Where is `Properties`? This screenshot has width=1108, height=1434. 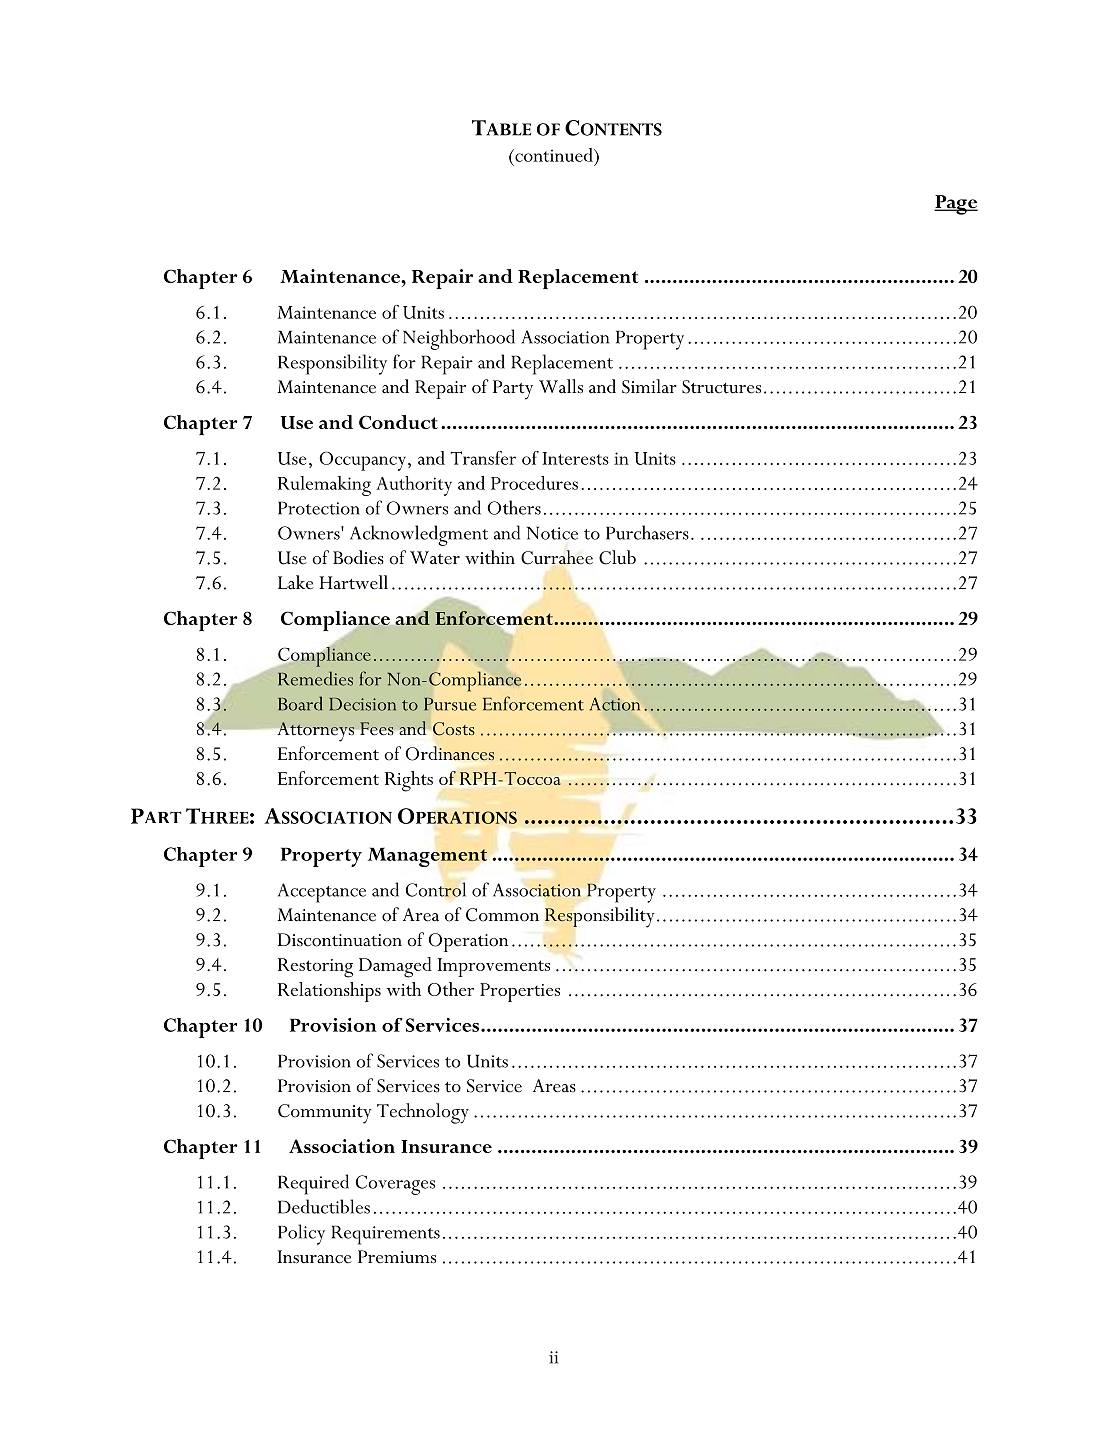 Properties is located at coordinates (520, 992).
